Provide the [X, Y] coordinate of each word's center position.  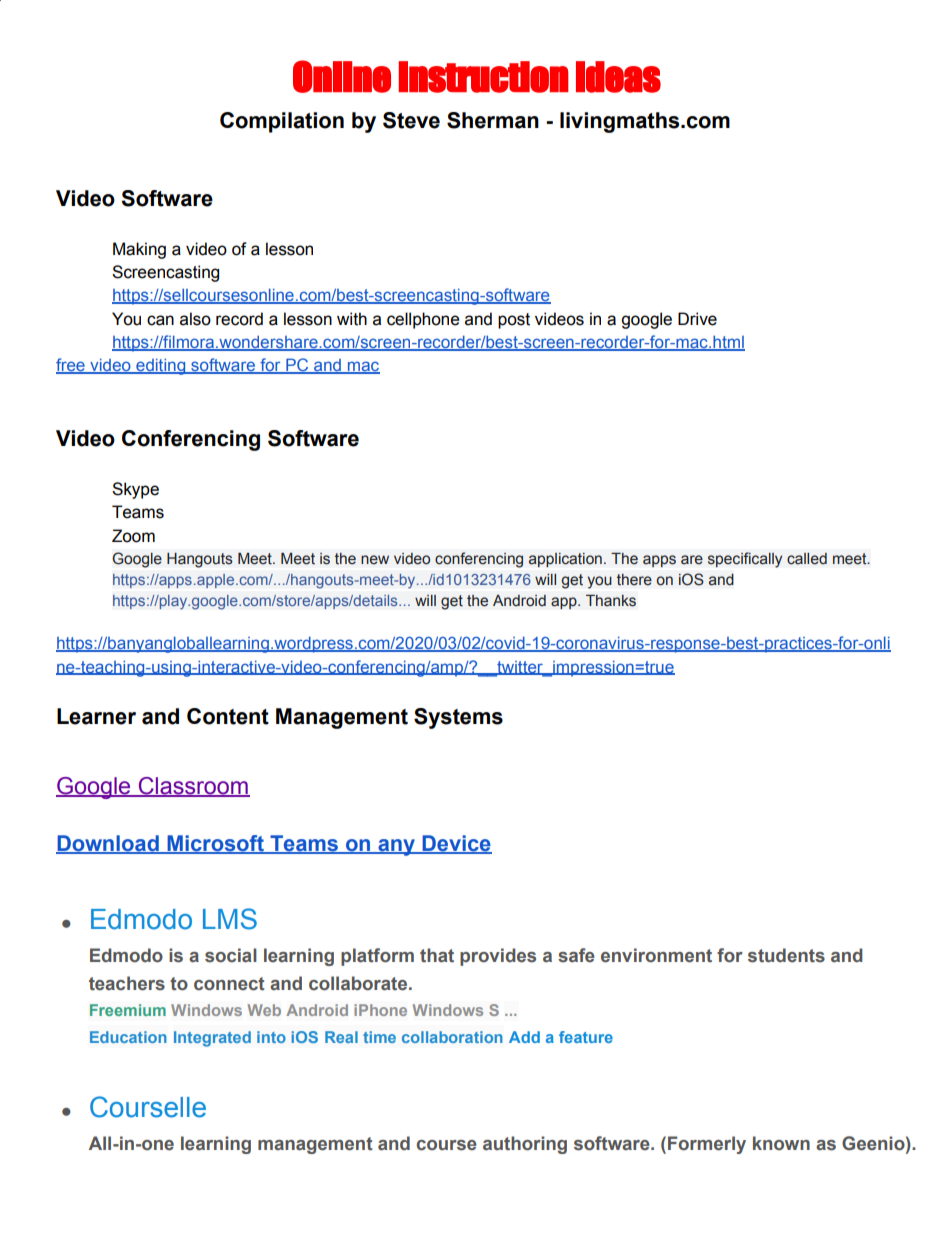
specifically [745, 560]
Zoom [133, 536]
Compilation [282, 122]
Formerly [707, 1145]
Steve [411, 120]
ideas [618, 77]
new [375, 560]
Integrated [212, 1039]
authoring [525, 1145]
